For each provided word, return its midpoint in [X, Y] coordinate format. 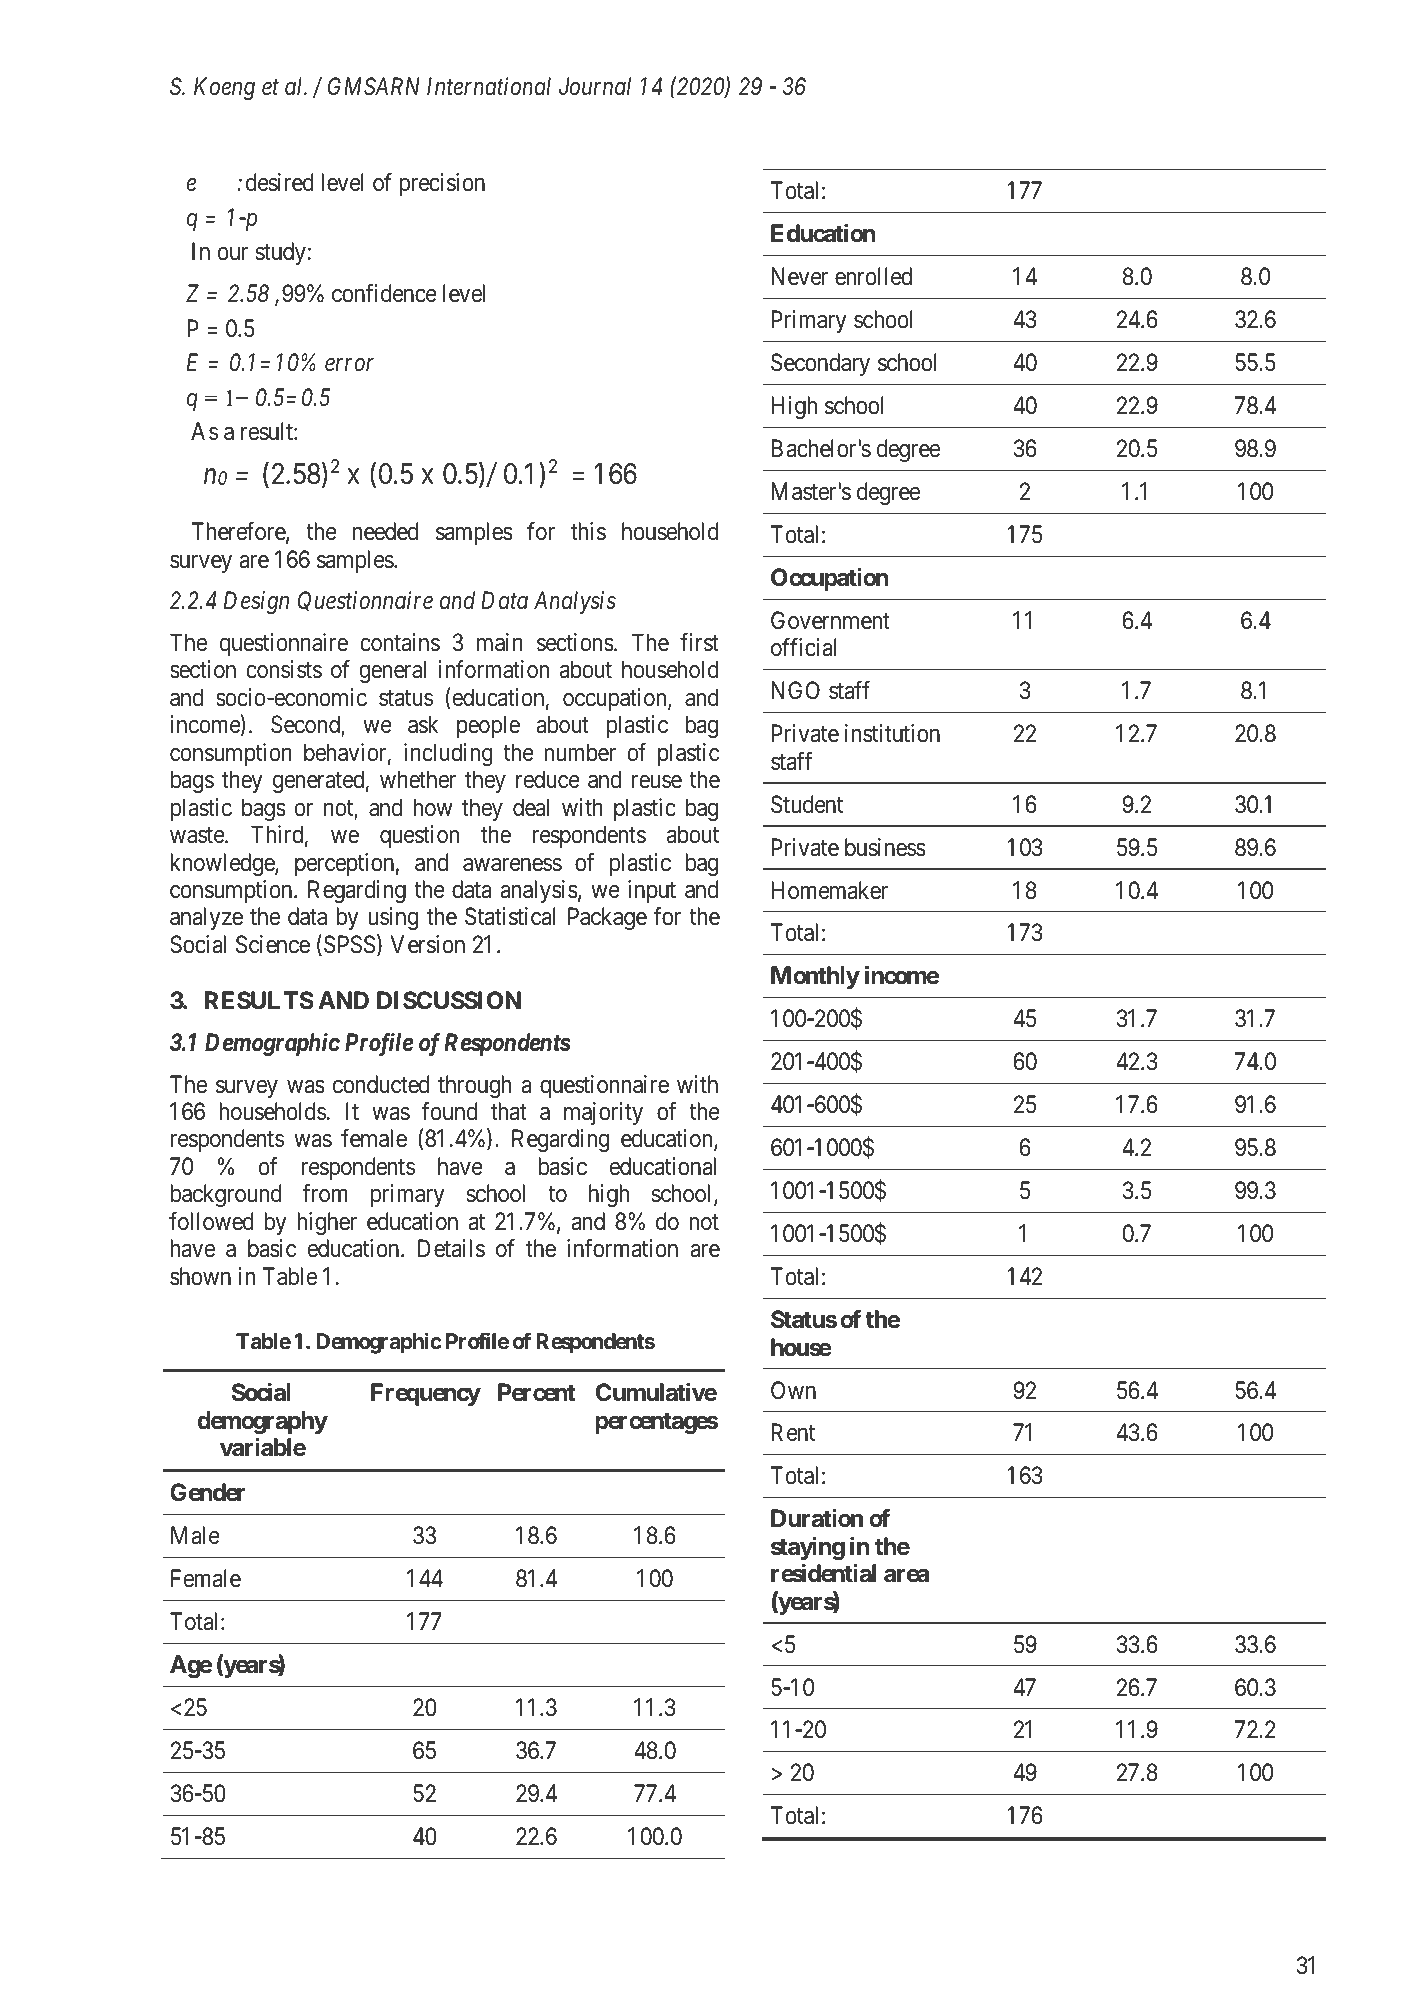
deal [531, 807]
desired [280, 182]
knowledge [223, 864]
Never [800, 276]
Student [807, 804]
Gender [208, 1492]
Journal [595, 86]
